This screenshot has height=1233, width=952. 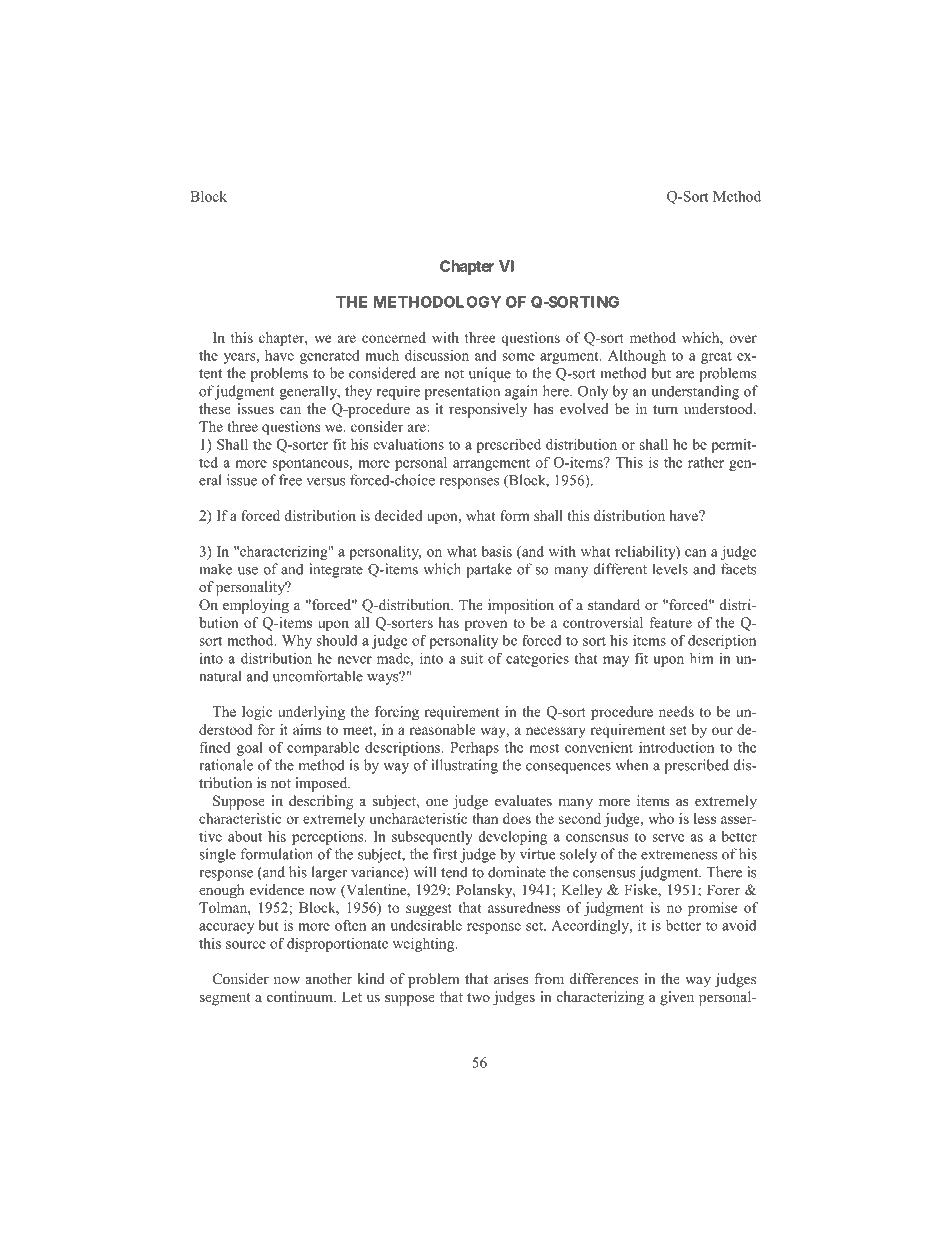 What do you see at coordinates (322, 784) in the screenshot?
I see `imposed` at bounding box center [322, 784].
